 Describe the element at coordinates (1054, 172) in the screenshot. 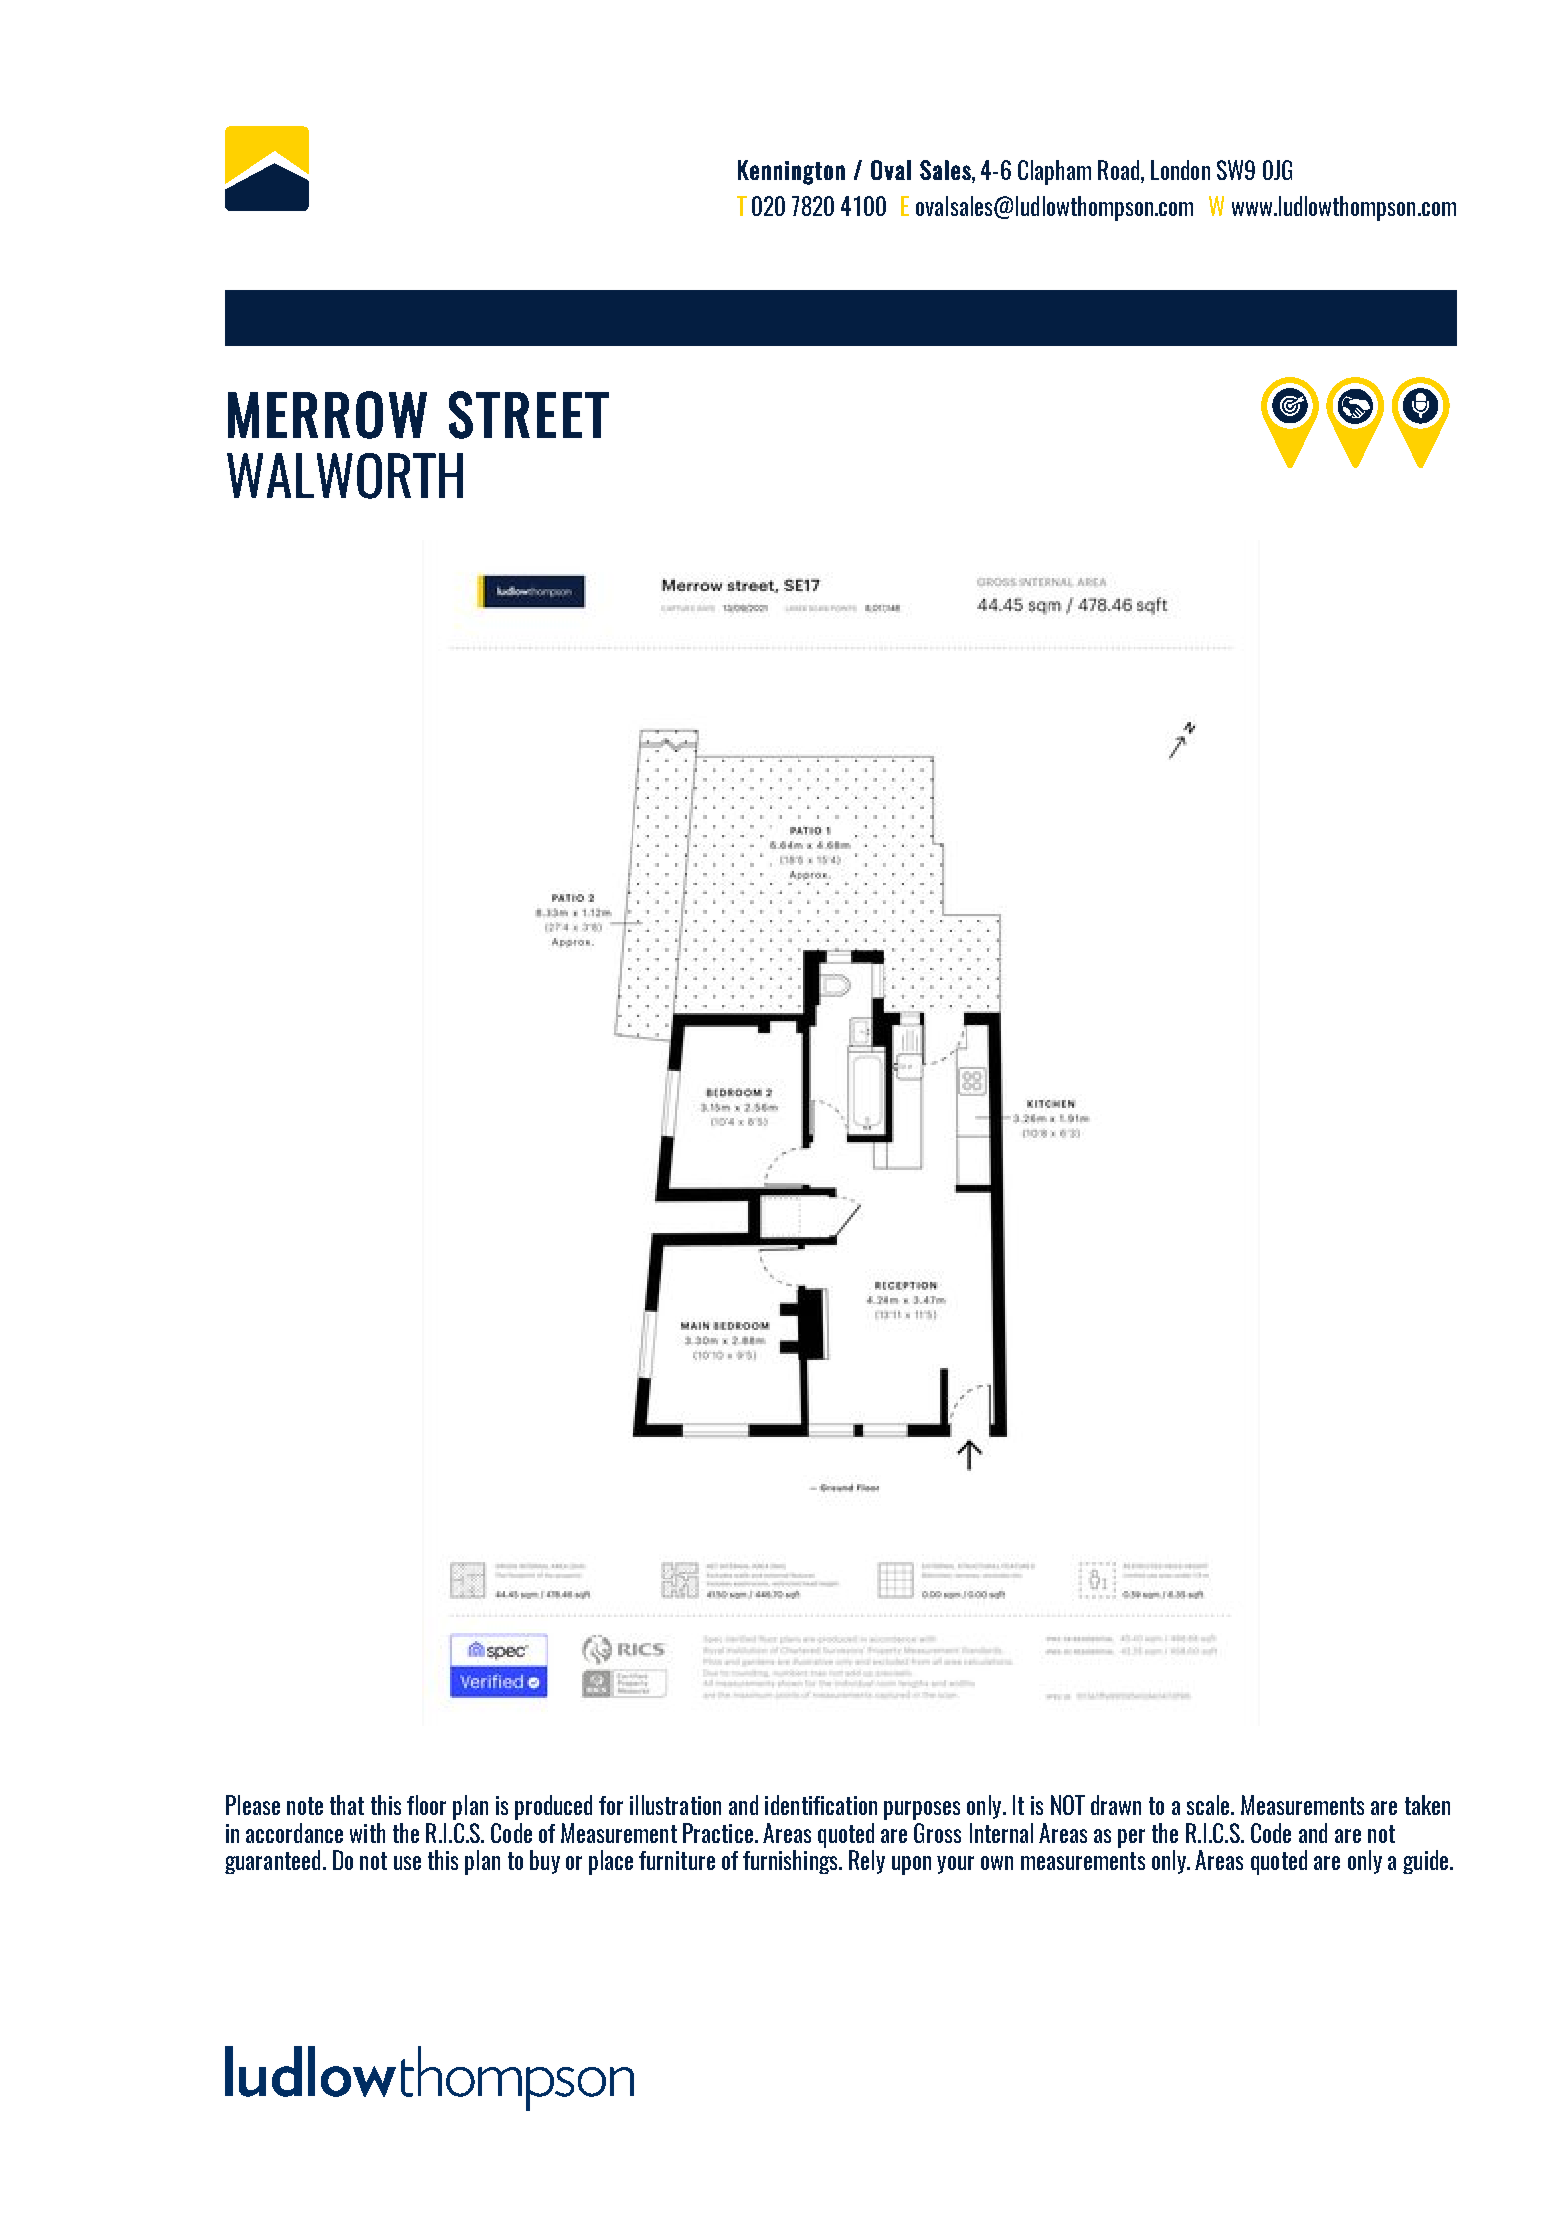

I see `Clapham` at that location.
